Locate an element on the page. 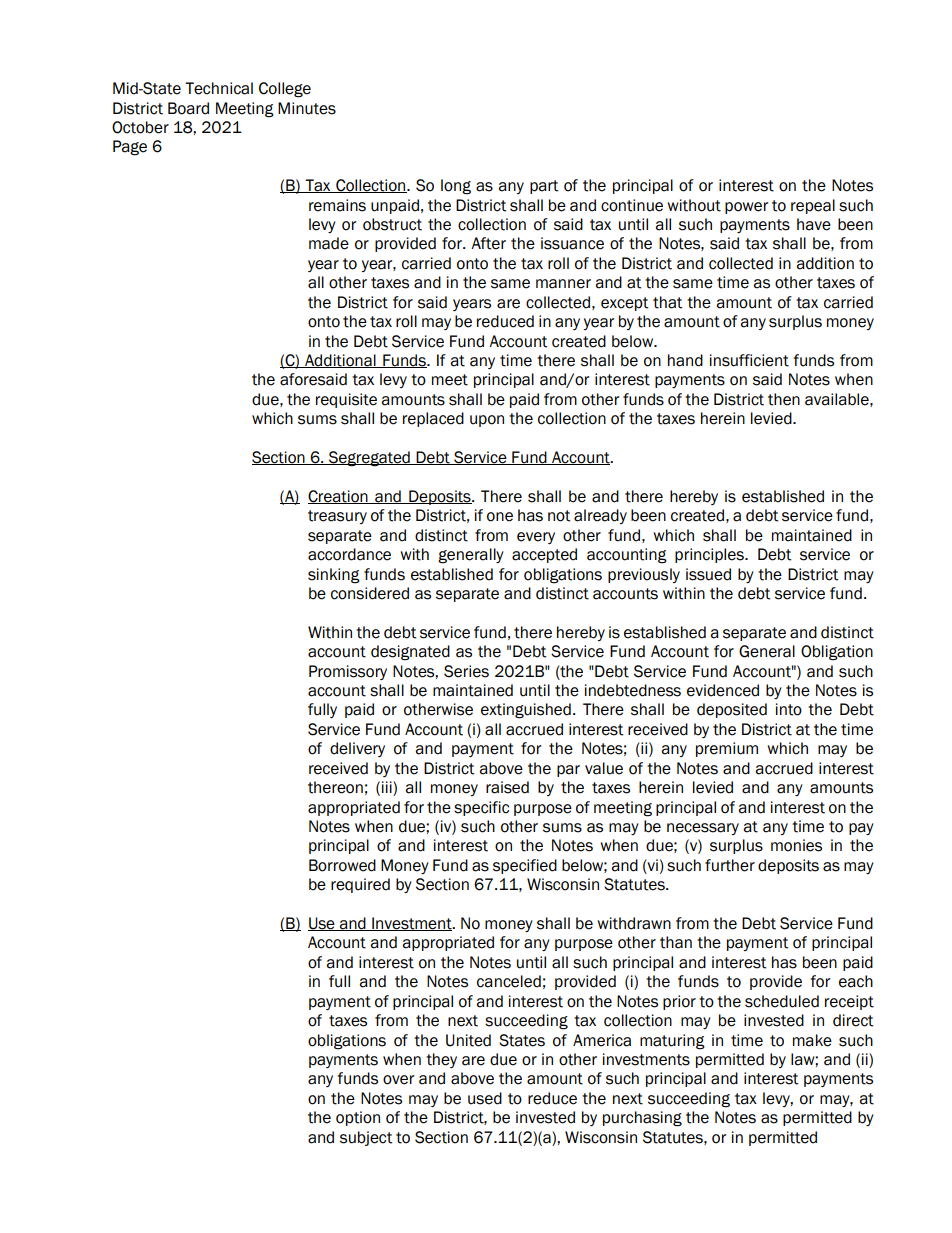 The height and width of the page is (1233, 952). long is located at coordinates (456, 187).
